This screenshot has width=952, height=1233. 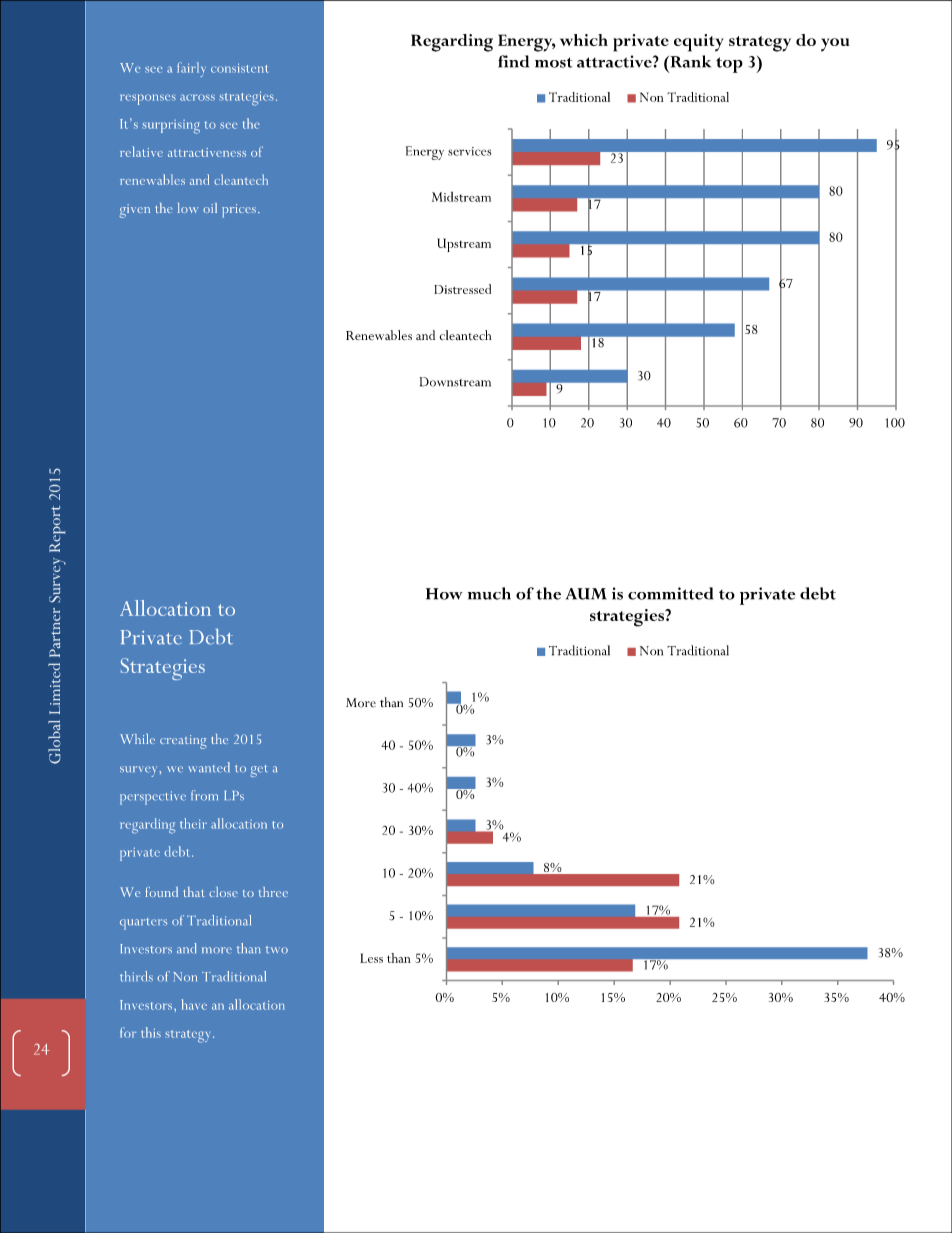 What do you see at coordinates (464, 245) in the screenshot?
I see `Upstream` at bounding box center [464, 245].
